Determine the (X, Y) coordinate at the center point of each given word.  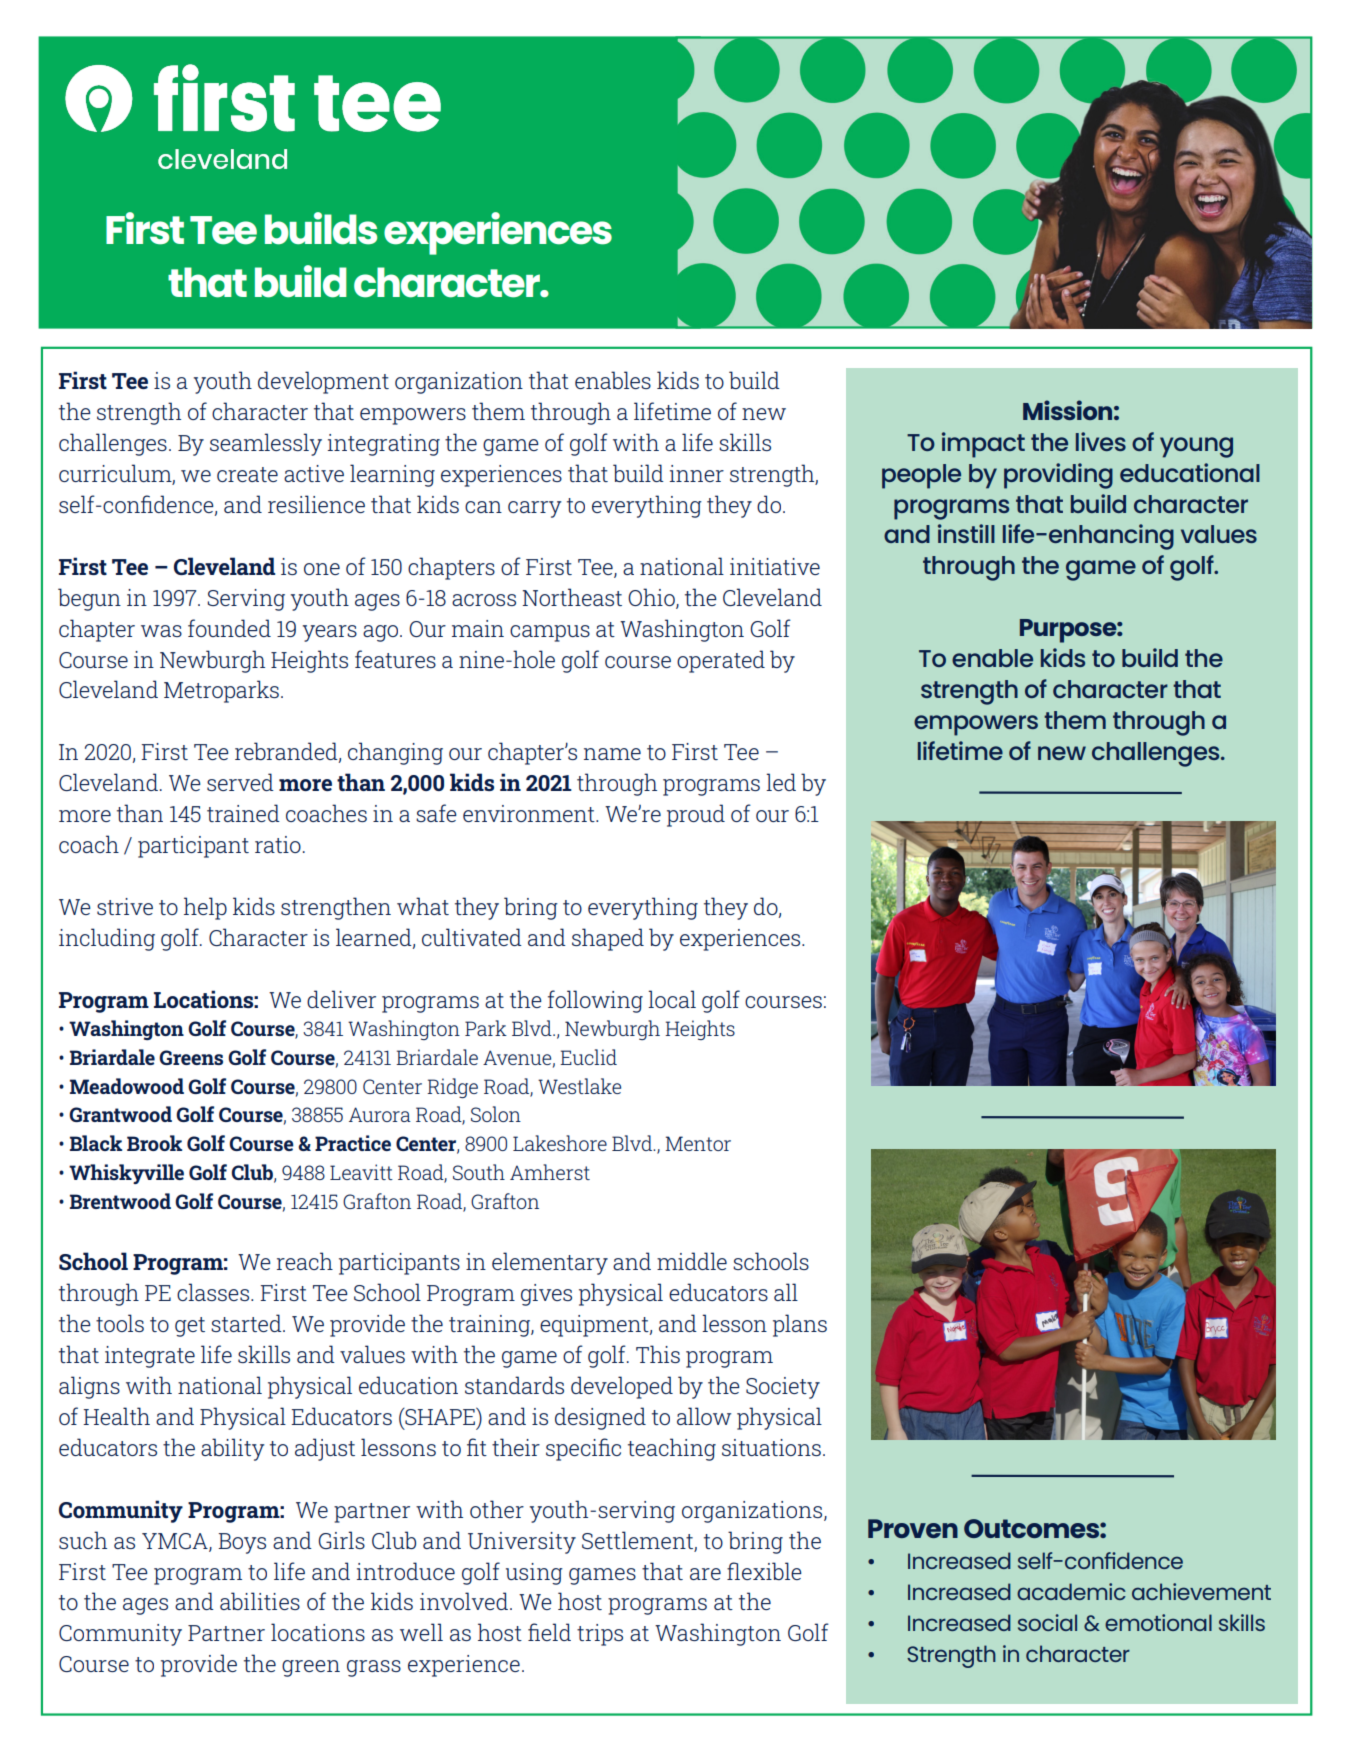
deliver (341, 999)
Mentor (698, 1143)
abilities (260, 1601)
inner (697, 473)
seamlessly (266, 444)
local (672, 999)
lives (1101, 441)
